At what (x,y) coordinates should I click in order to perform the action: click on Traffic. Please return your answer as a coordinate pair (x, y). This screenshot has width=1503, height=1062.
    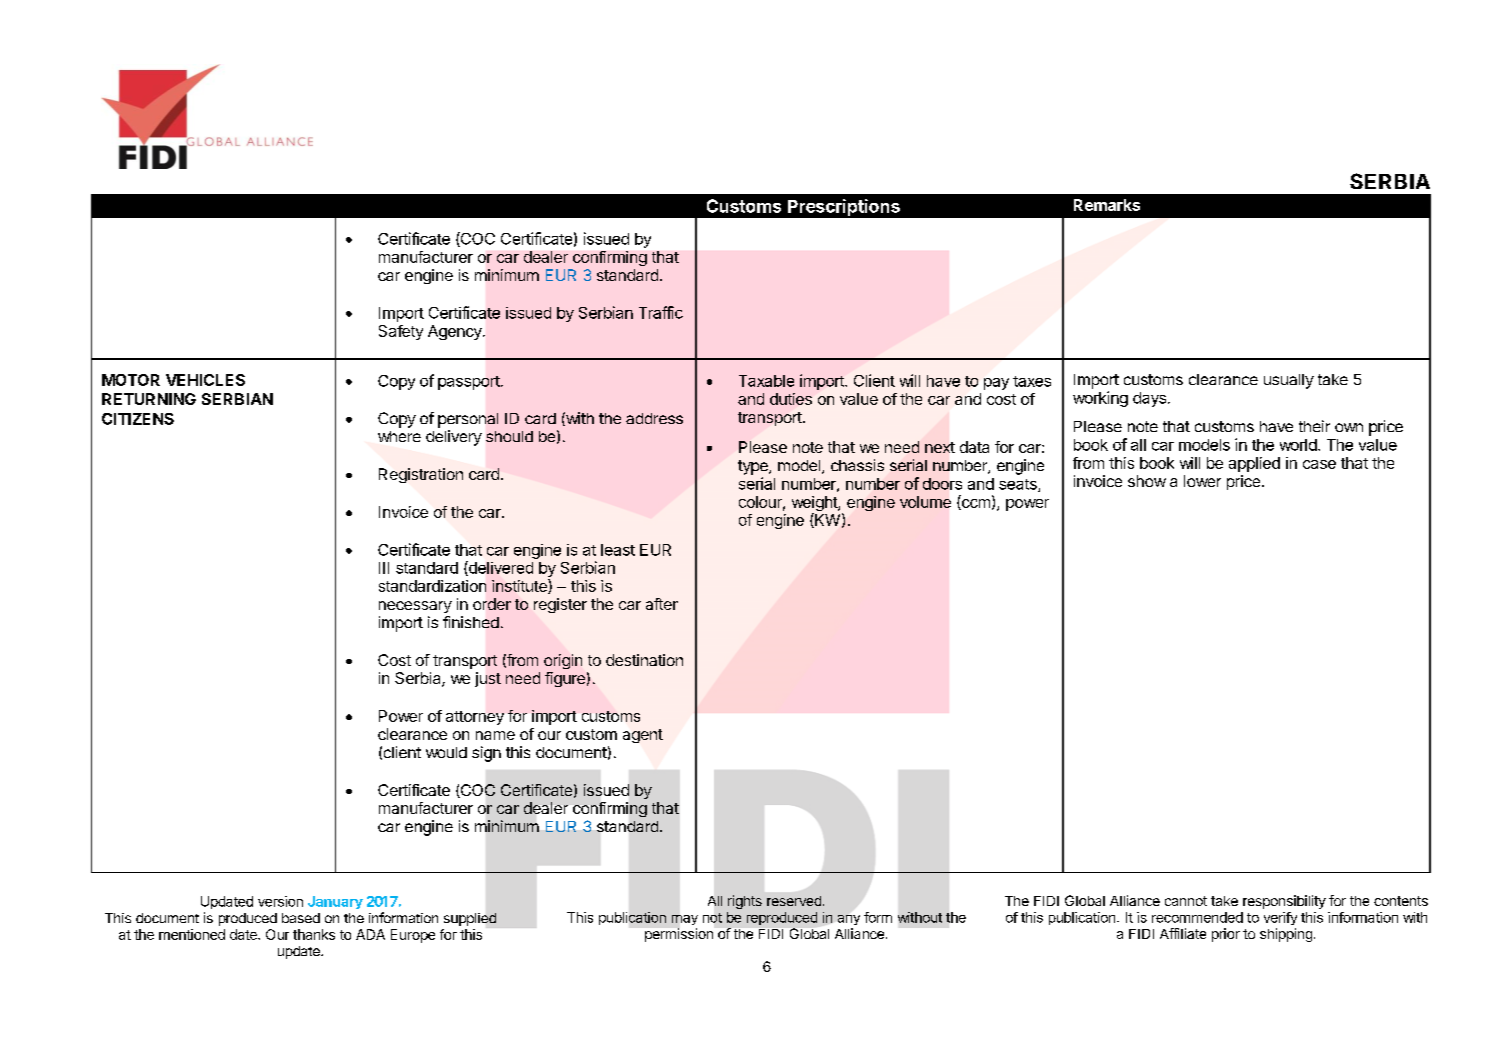
    Looking at the image, I should click on (661, 312).
